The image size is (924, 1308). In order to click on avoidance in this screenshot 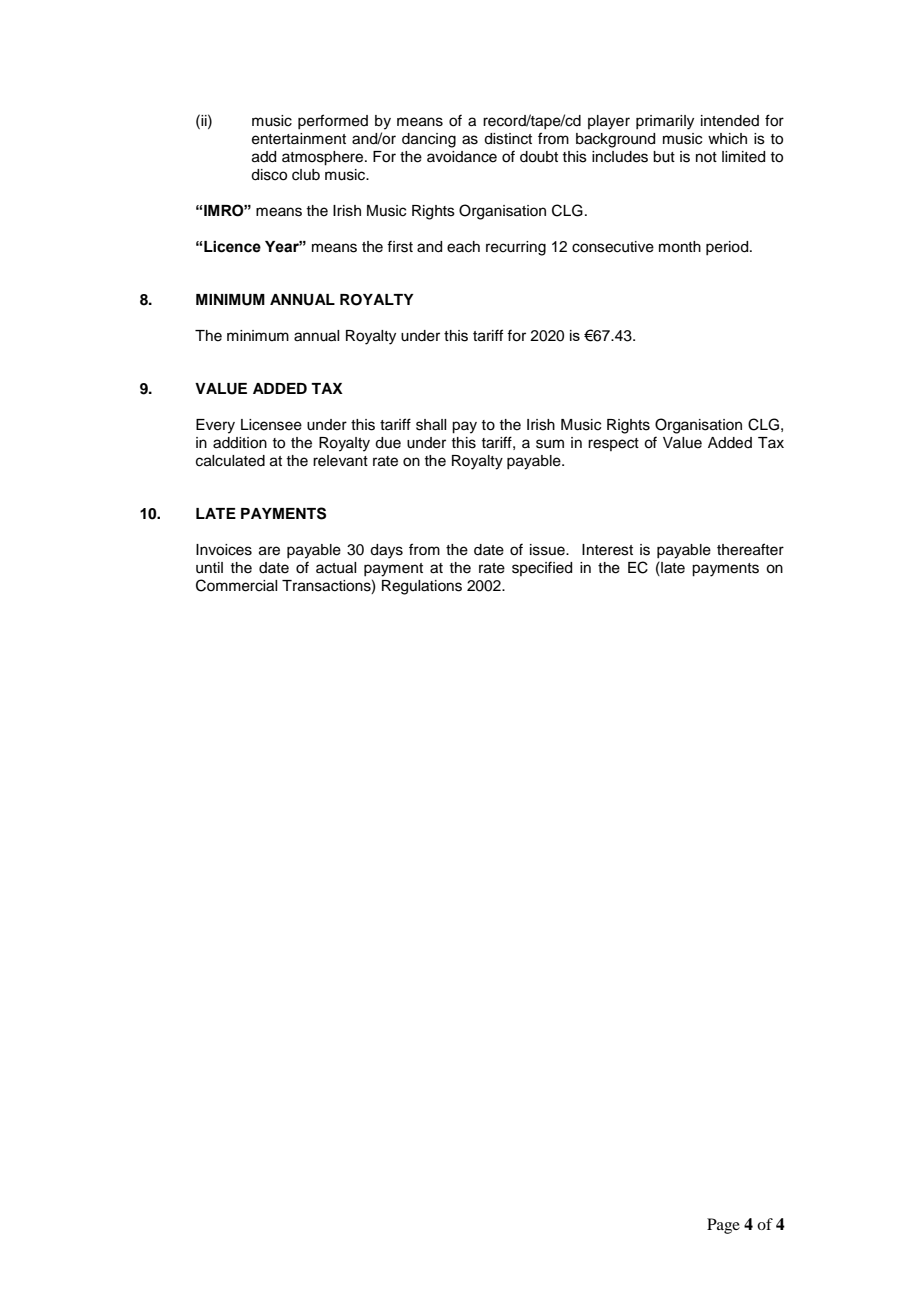, I will do `click(462, 157)`.
